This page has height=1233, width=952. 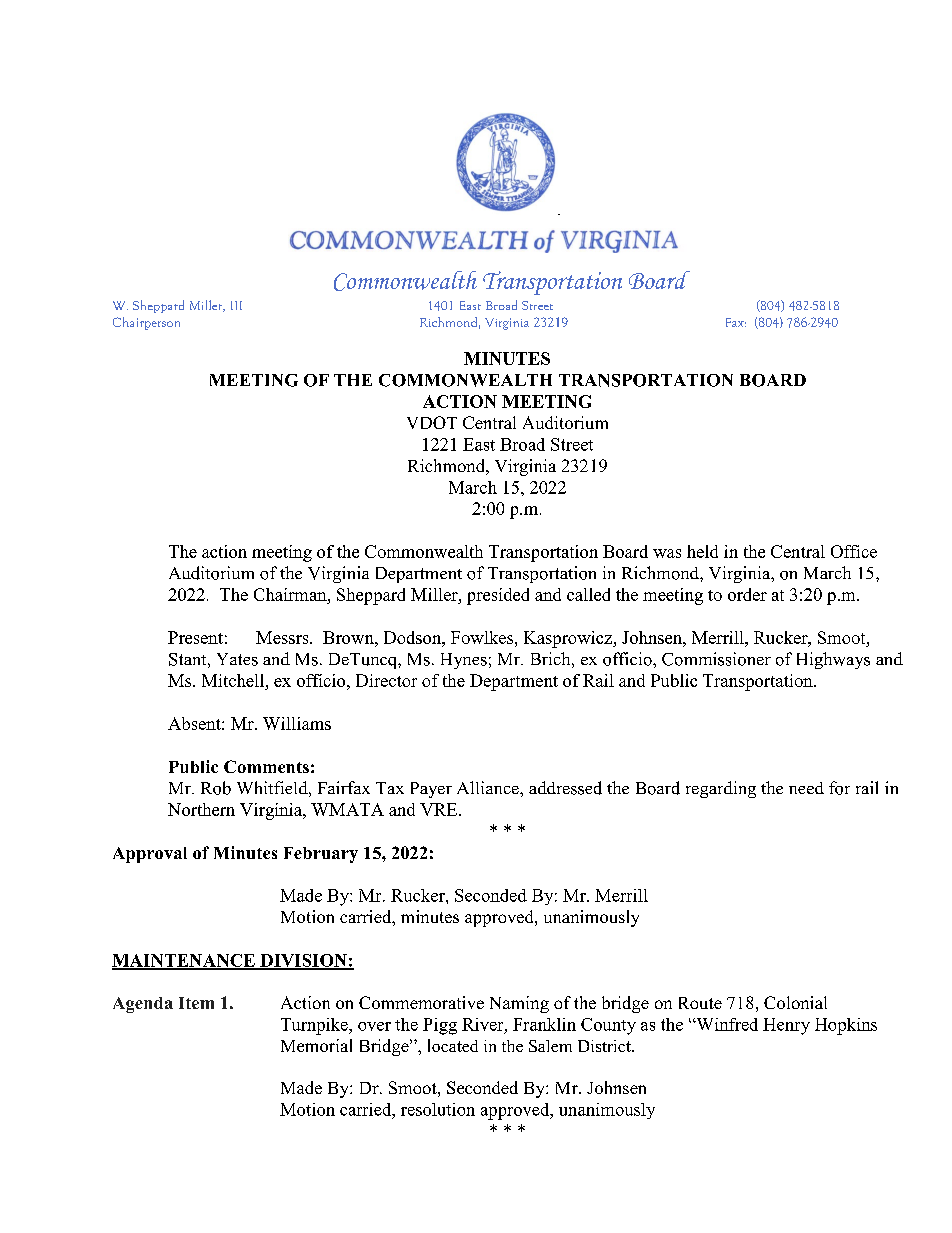 What do you see at coordinates (795, 1002) in the page?
I see `Colonial` at bounding box center [795, 1002].
